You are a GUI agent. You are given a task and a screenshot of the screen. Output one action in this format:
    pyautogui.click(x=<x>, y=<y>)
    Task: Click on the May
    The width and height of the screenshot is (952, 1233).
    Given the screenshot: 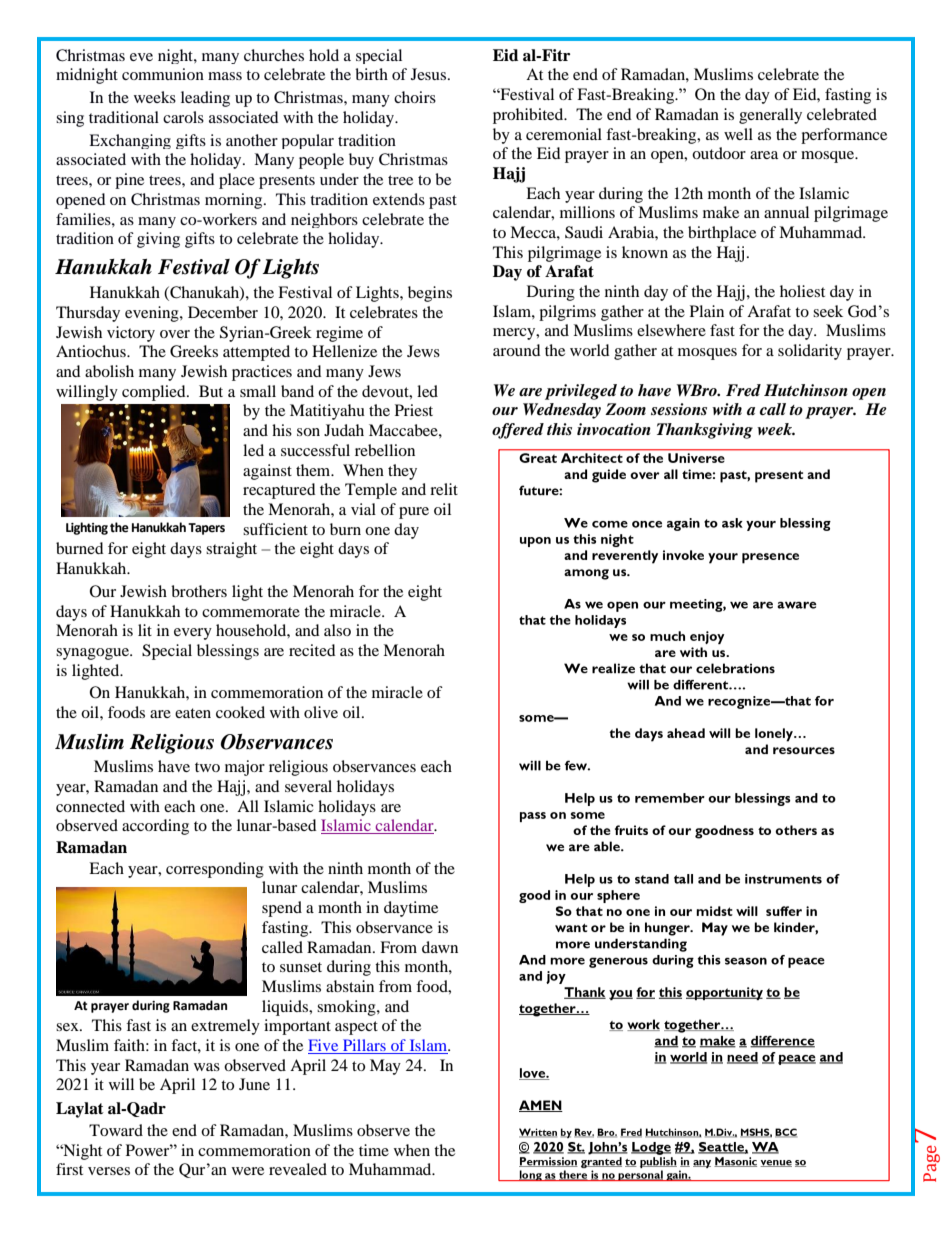 What is the action you would take?
    pyautogui.click(x=385, y=1067)
